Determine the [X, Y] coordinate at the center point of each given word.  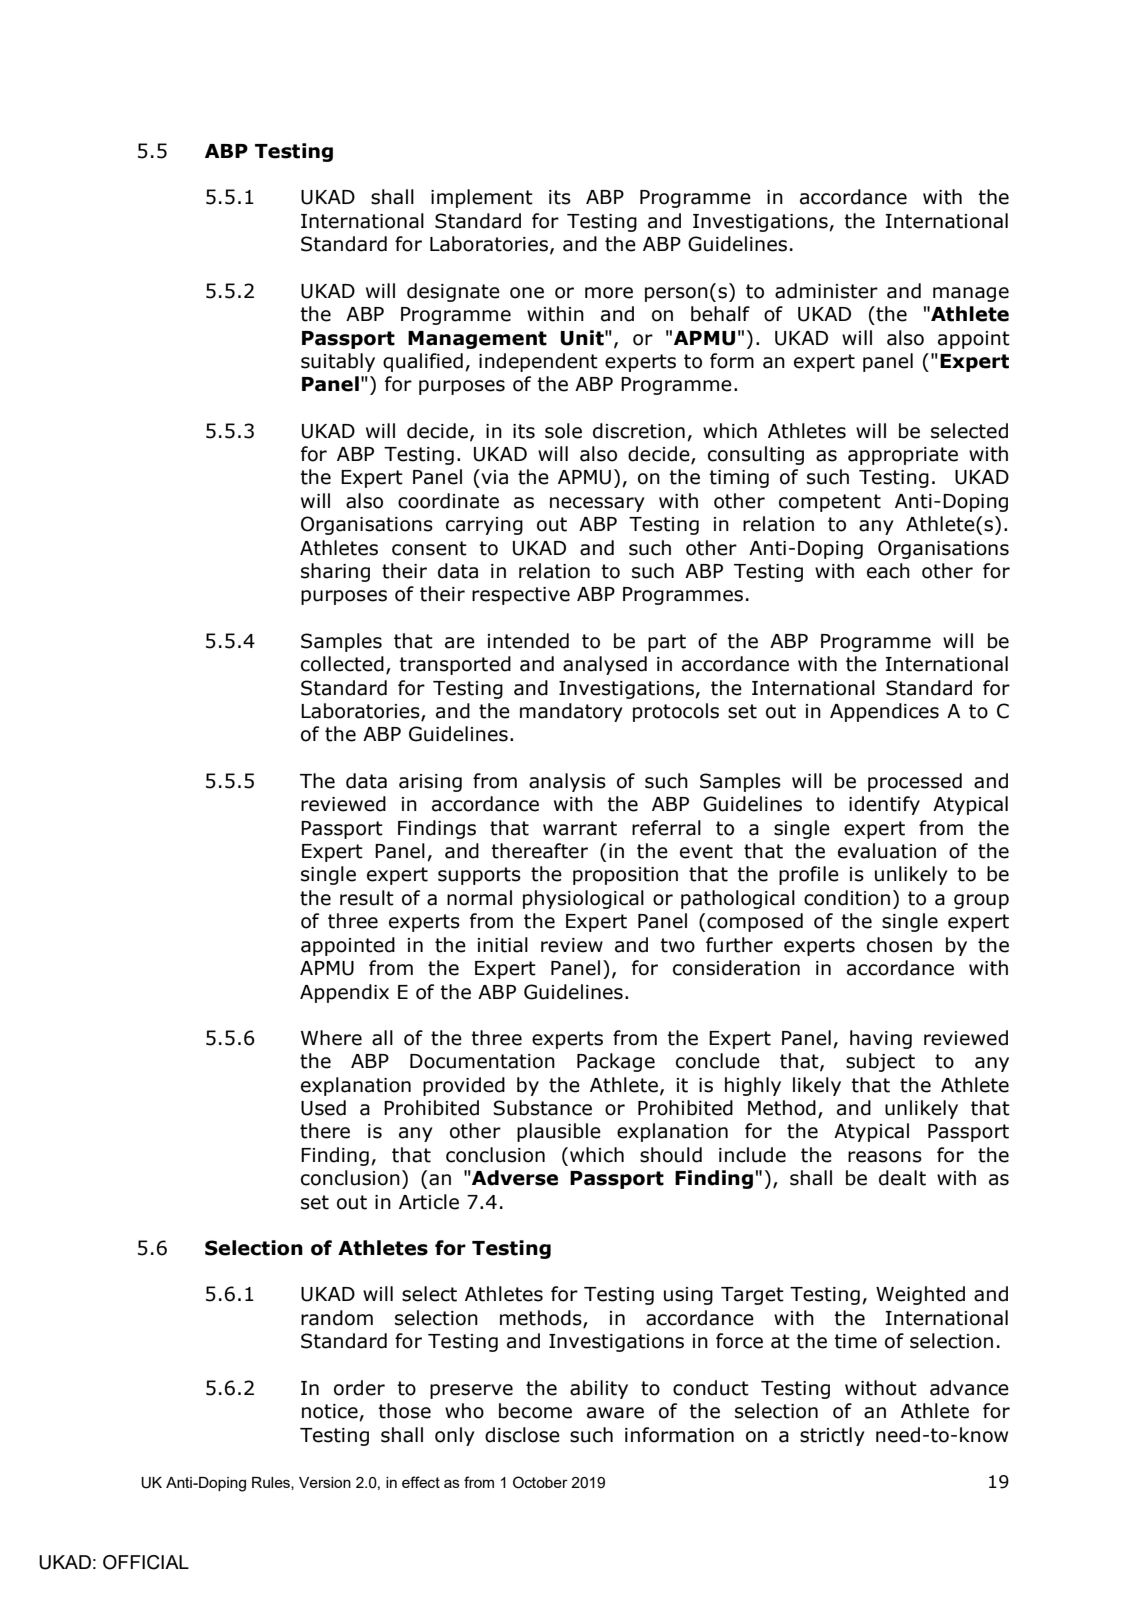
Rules [272, 1483]
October [540, 1482]
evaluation [887, 851]
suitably [338, 362]
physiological [583, 899]
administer [826, 291]
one [527, 293]
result [367, 898]
